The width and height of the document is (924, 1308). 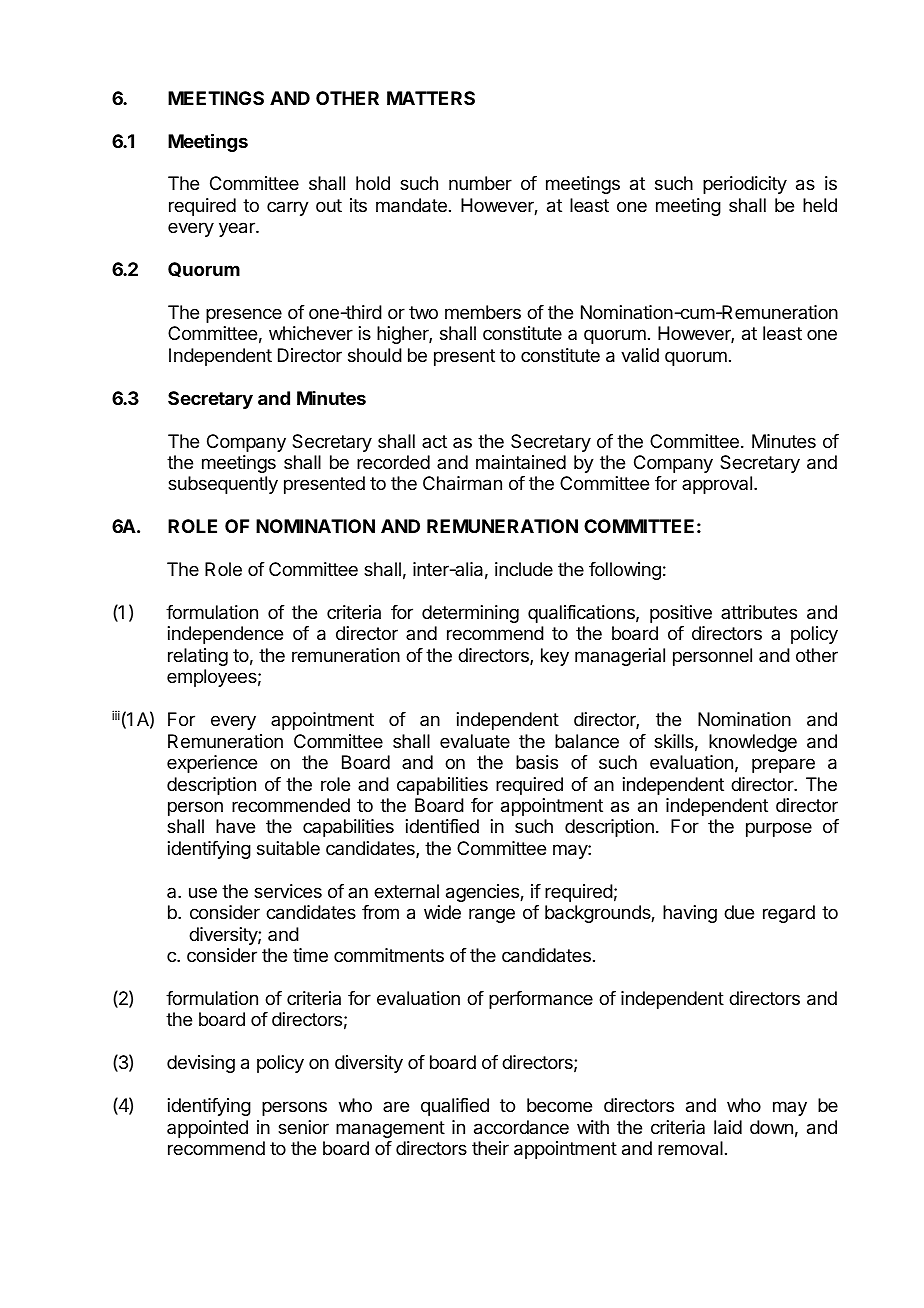 What do you see at coordinates (480, 183) in the document?
I see `number` at bounding box center [480, 183].
